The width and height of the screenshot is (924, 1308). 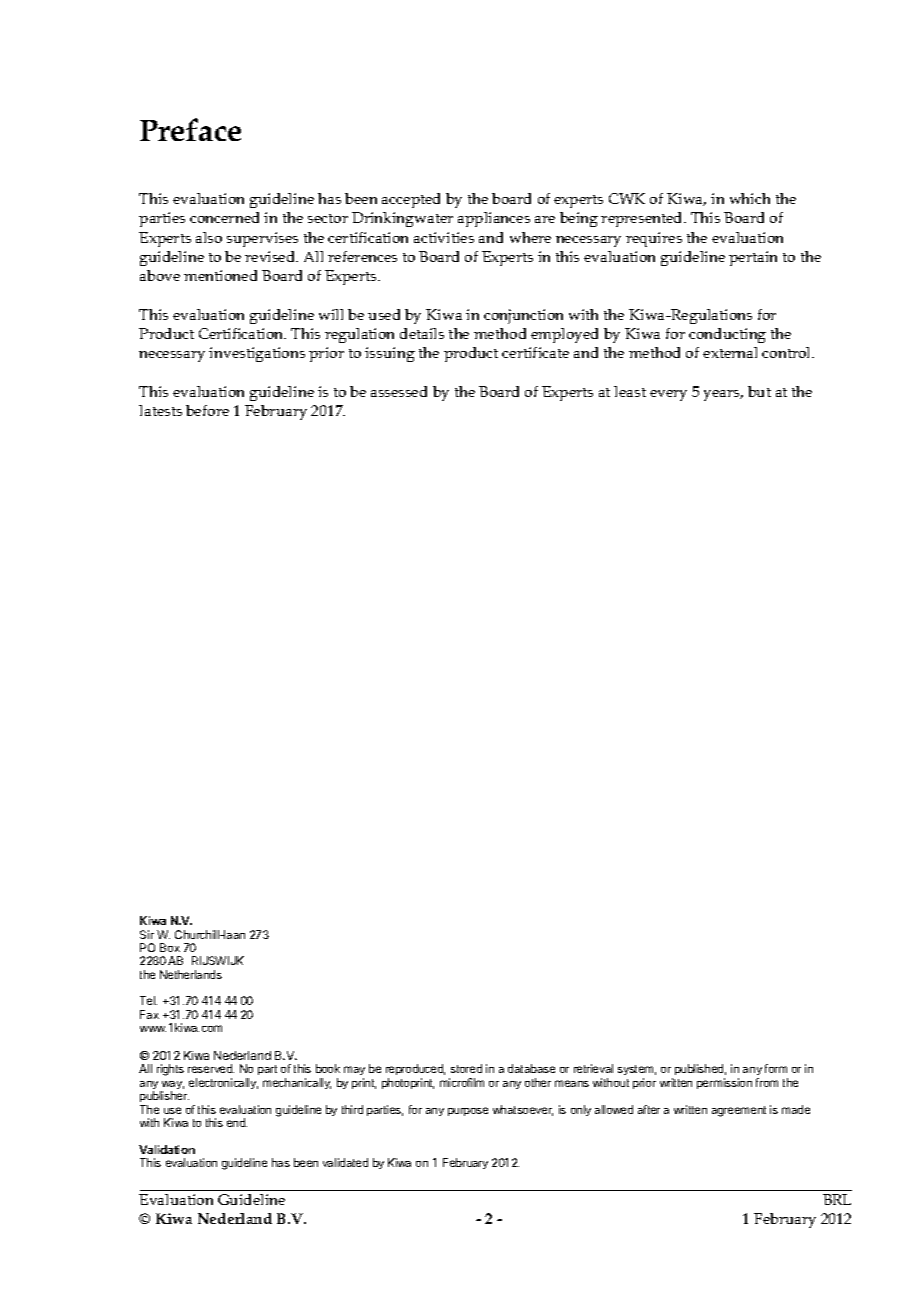 What do you see at coordinates (750, 198) in the screenshot?
I see `which` at bounding box center [750, 198].
